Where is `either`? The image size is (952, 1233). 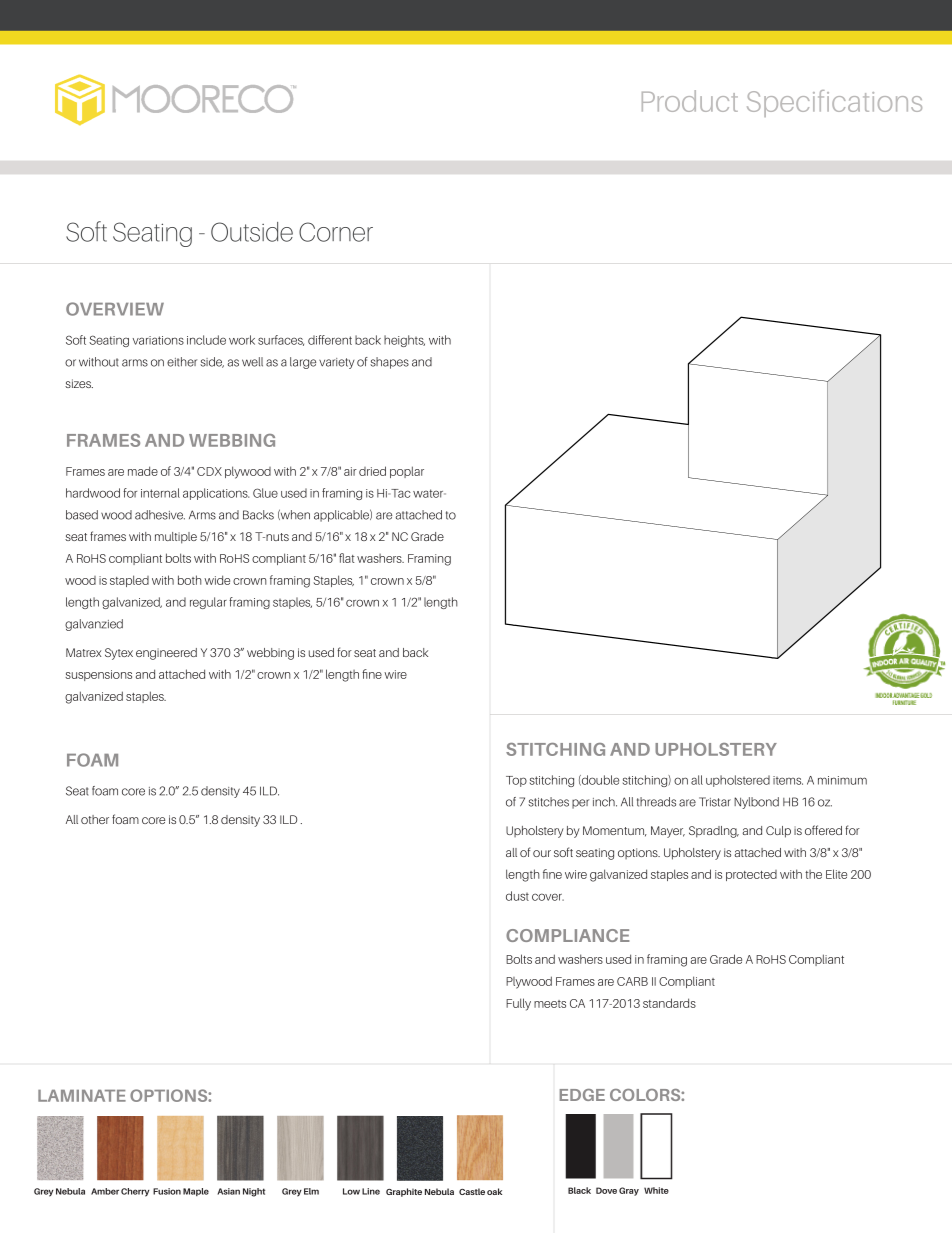
either is located at coordinates (182, 362).
